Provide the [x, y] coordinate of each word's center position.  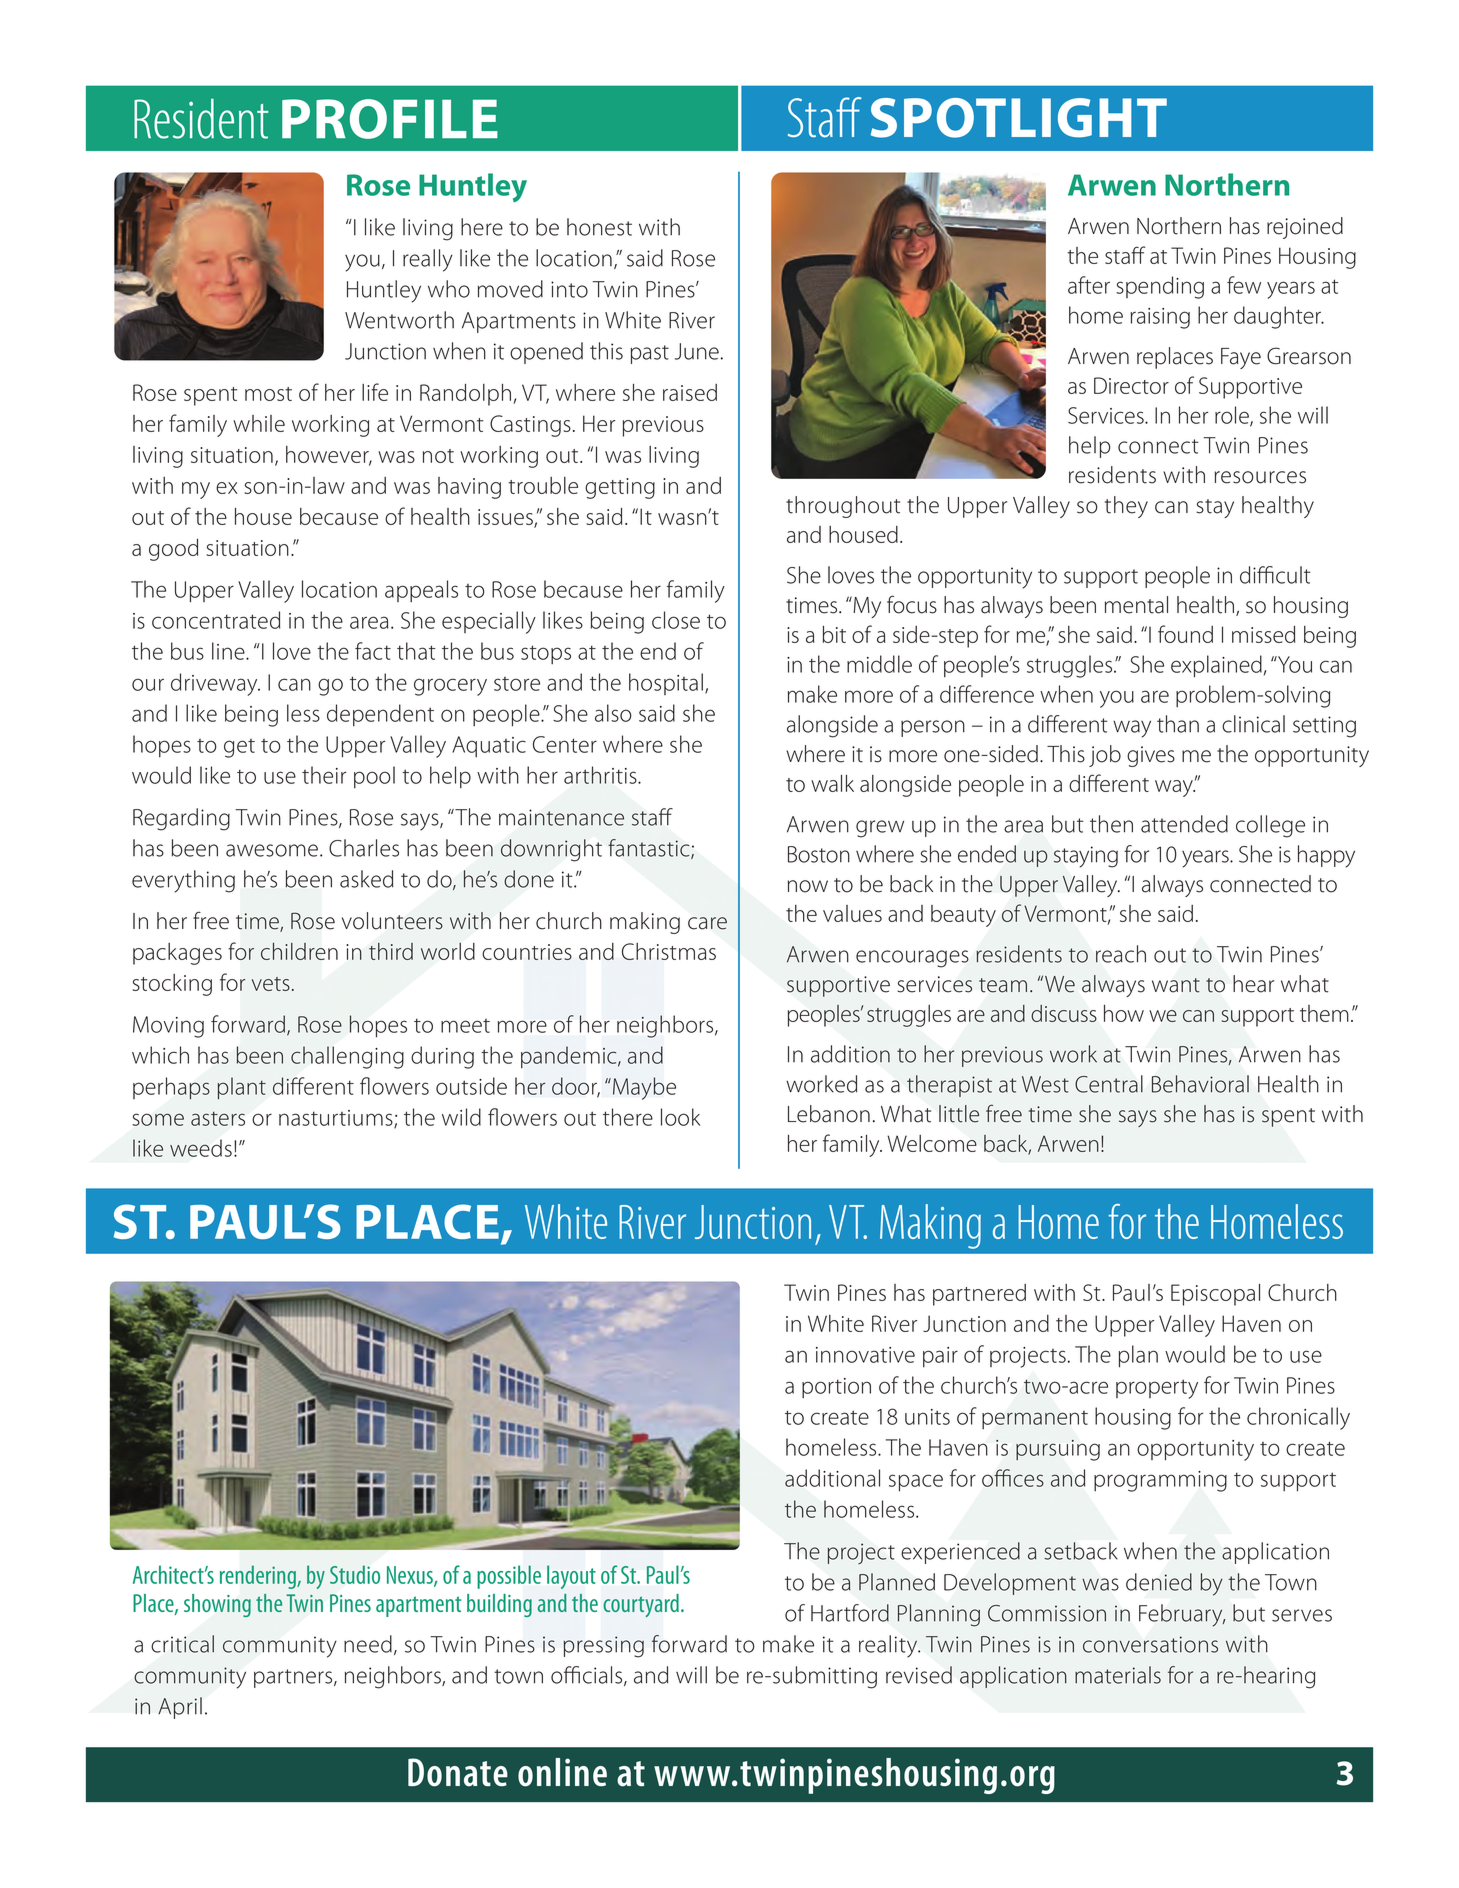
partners [294, 1678]
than [1178, 724]
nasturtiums [337, 1119]
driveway [215, 684]
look [680, 1117]
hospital [666, 684]
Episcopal [1215, 1295]
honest [599, 227]
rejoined [1305, 228]
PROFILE [390, 119]
